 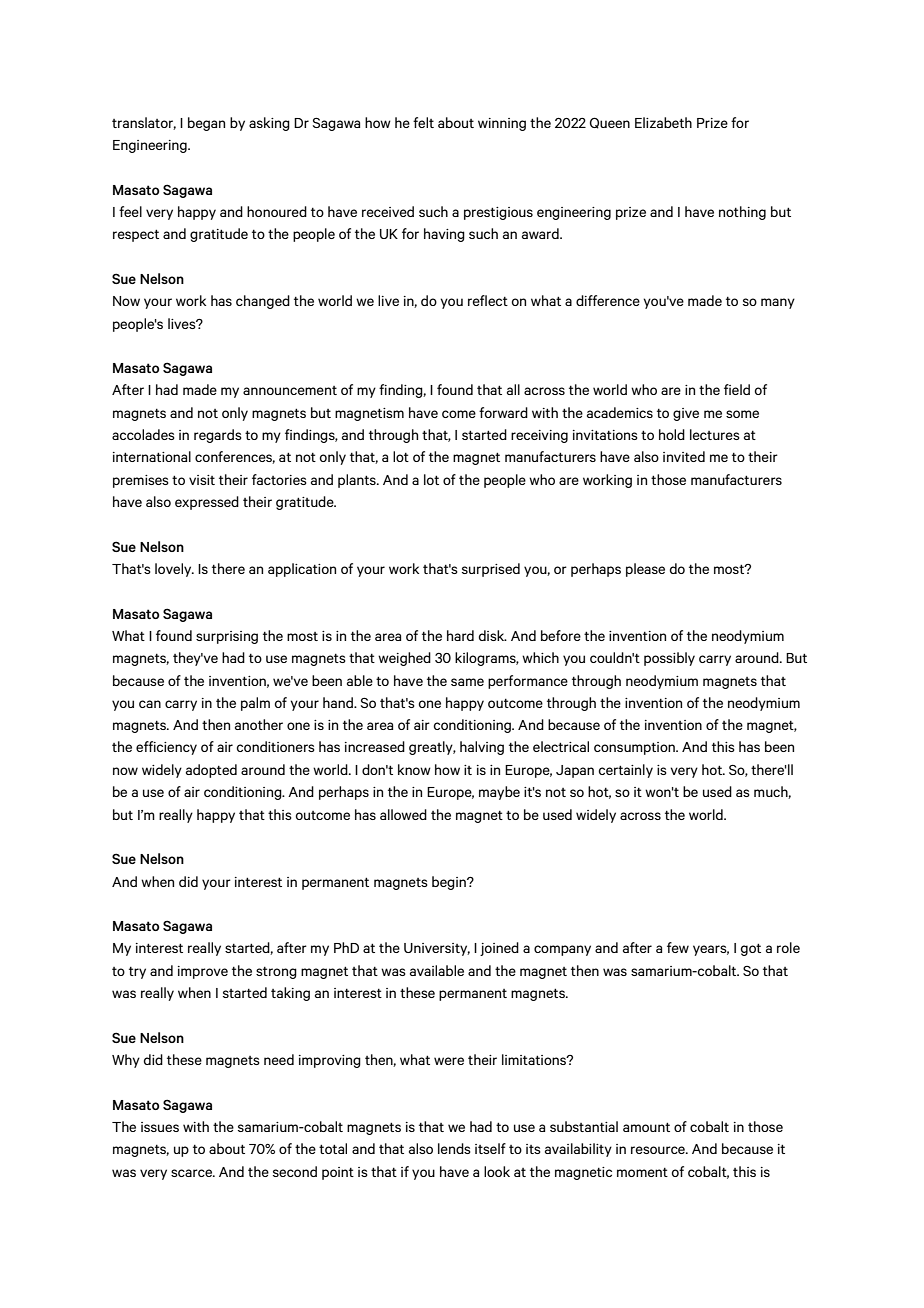 What do you see at coordinates (160, 1127) in the screenshot?
I see `issues` at bounding box center [160, 1127].
